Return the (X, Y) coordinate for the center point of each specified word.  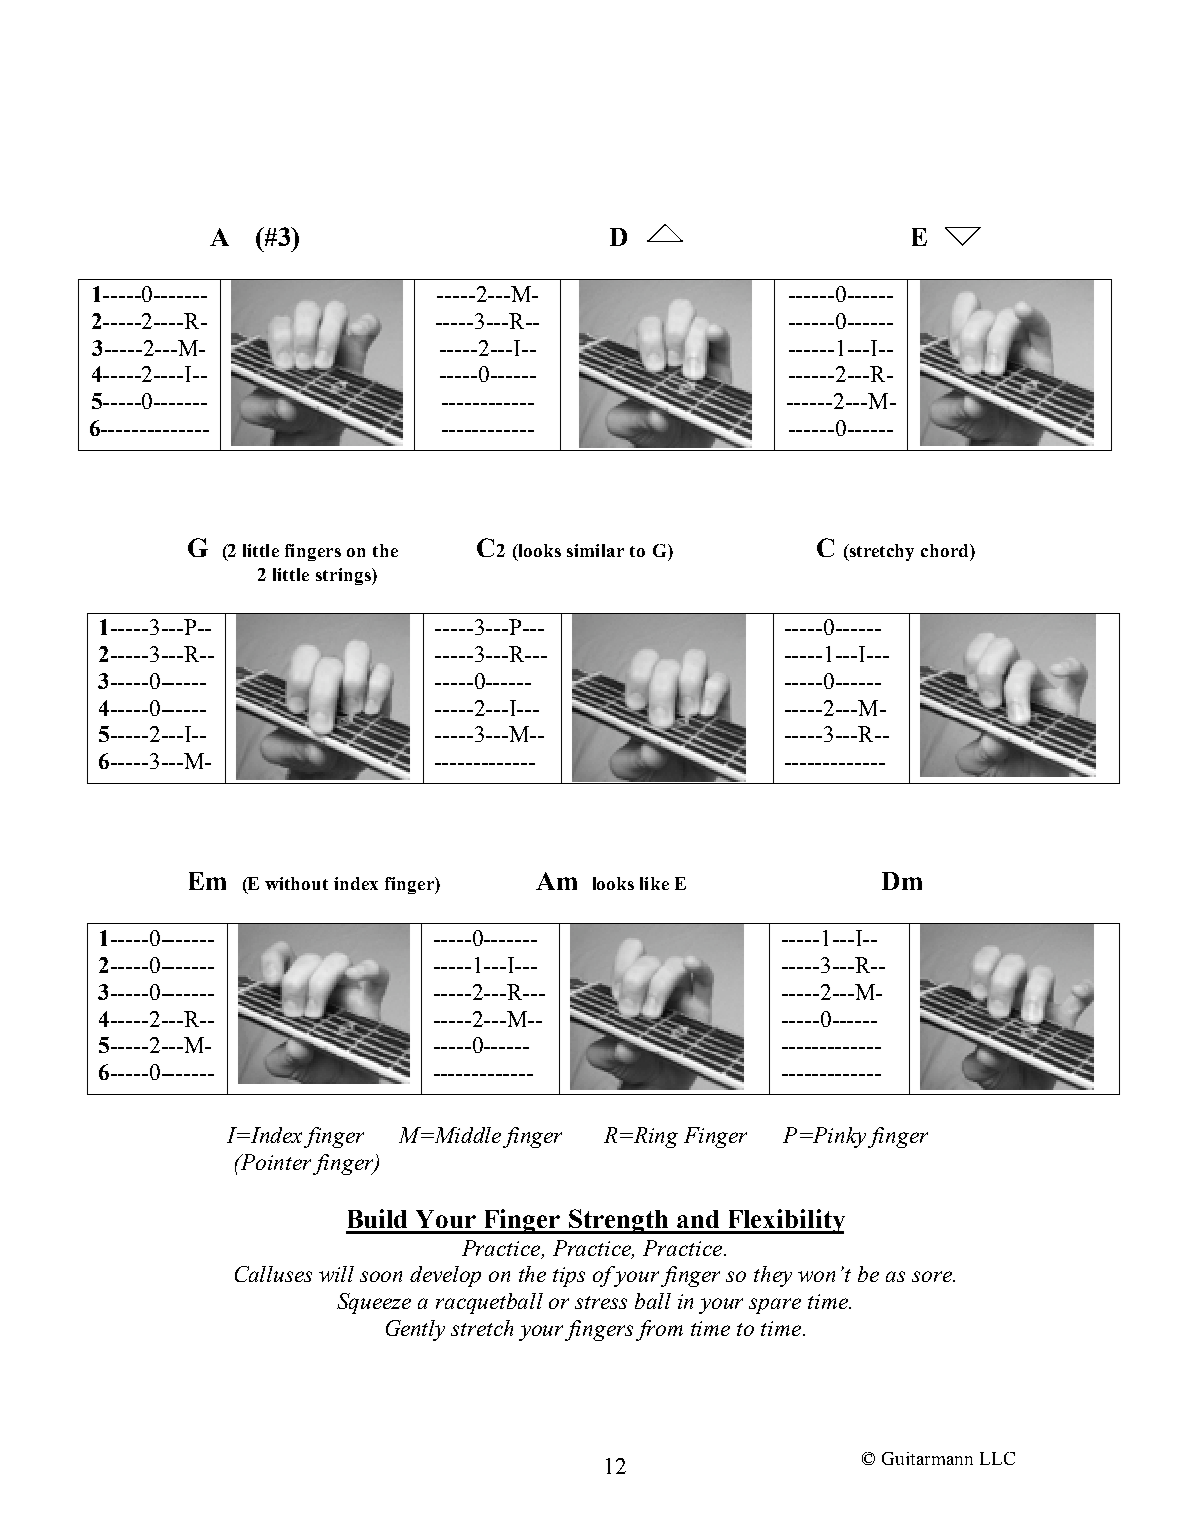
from (659, 1330)
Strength (619, 1221)
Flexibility (785, 1221)
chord (946, 550)
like (654, 883)
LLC (997, 1458)
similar (595, 550)
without (296, 883)
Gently (415, 1330)
